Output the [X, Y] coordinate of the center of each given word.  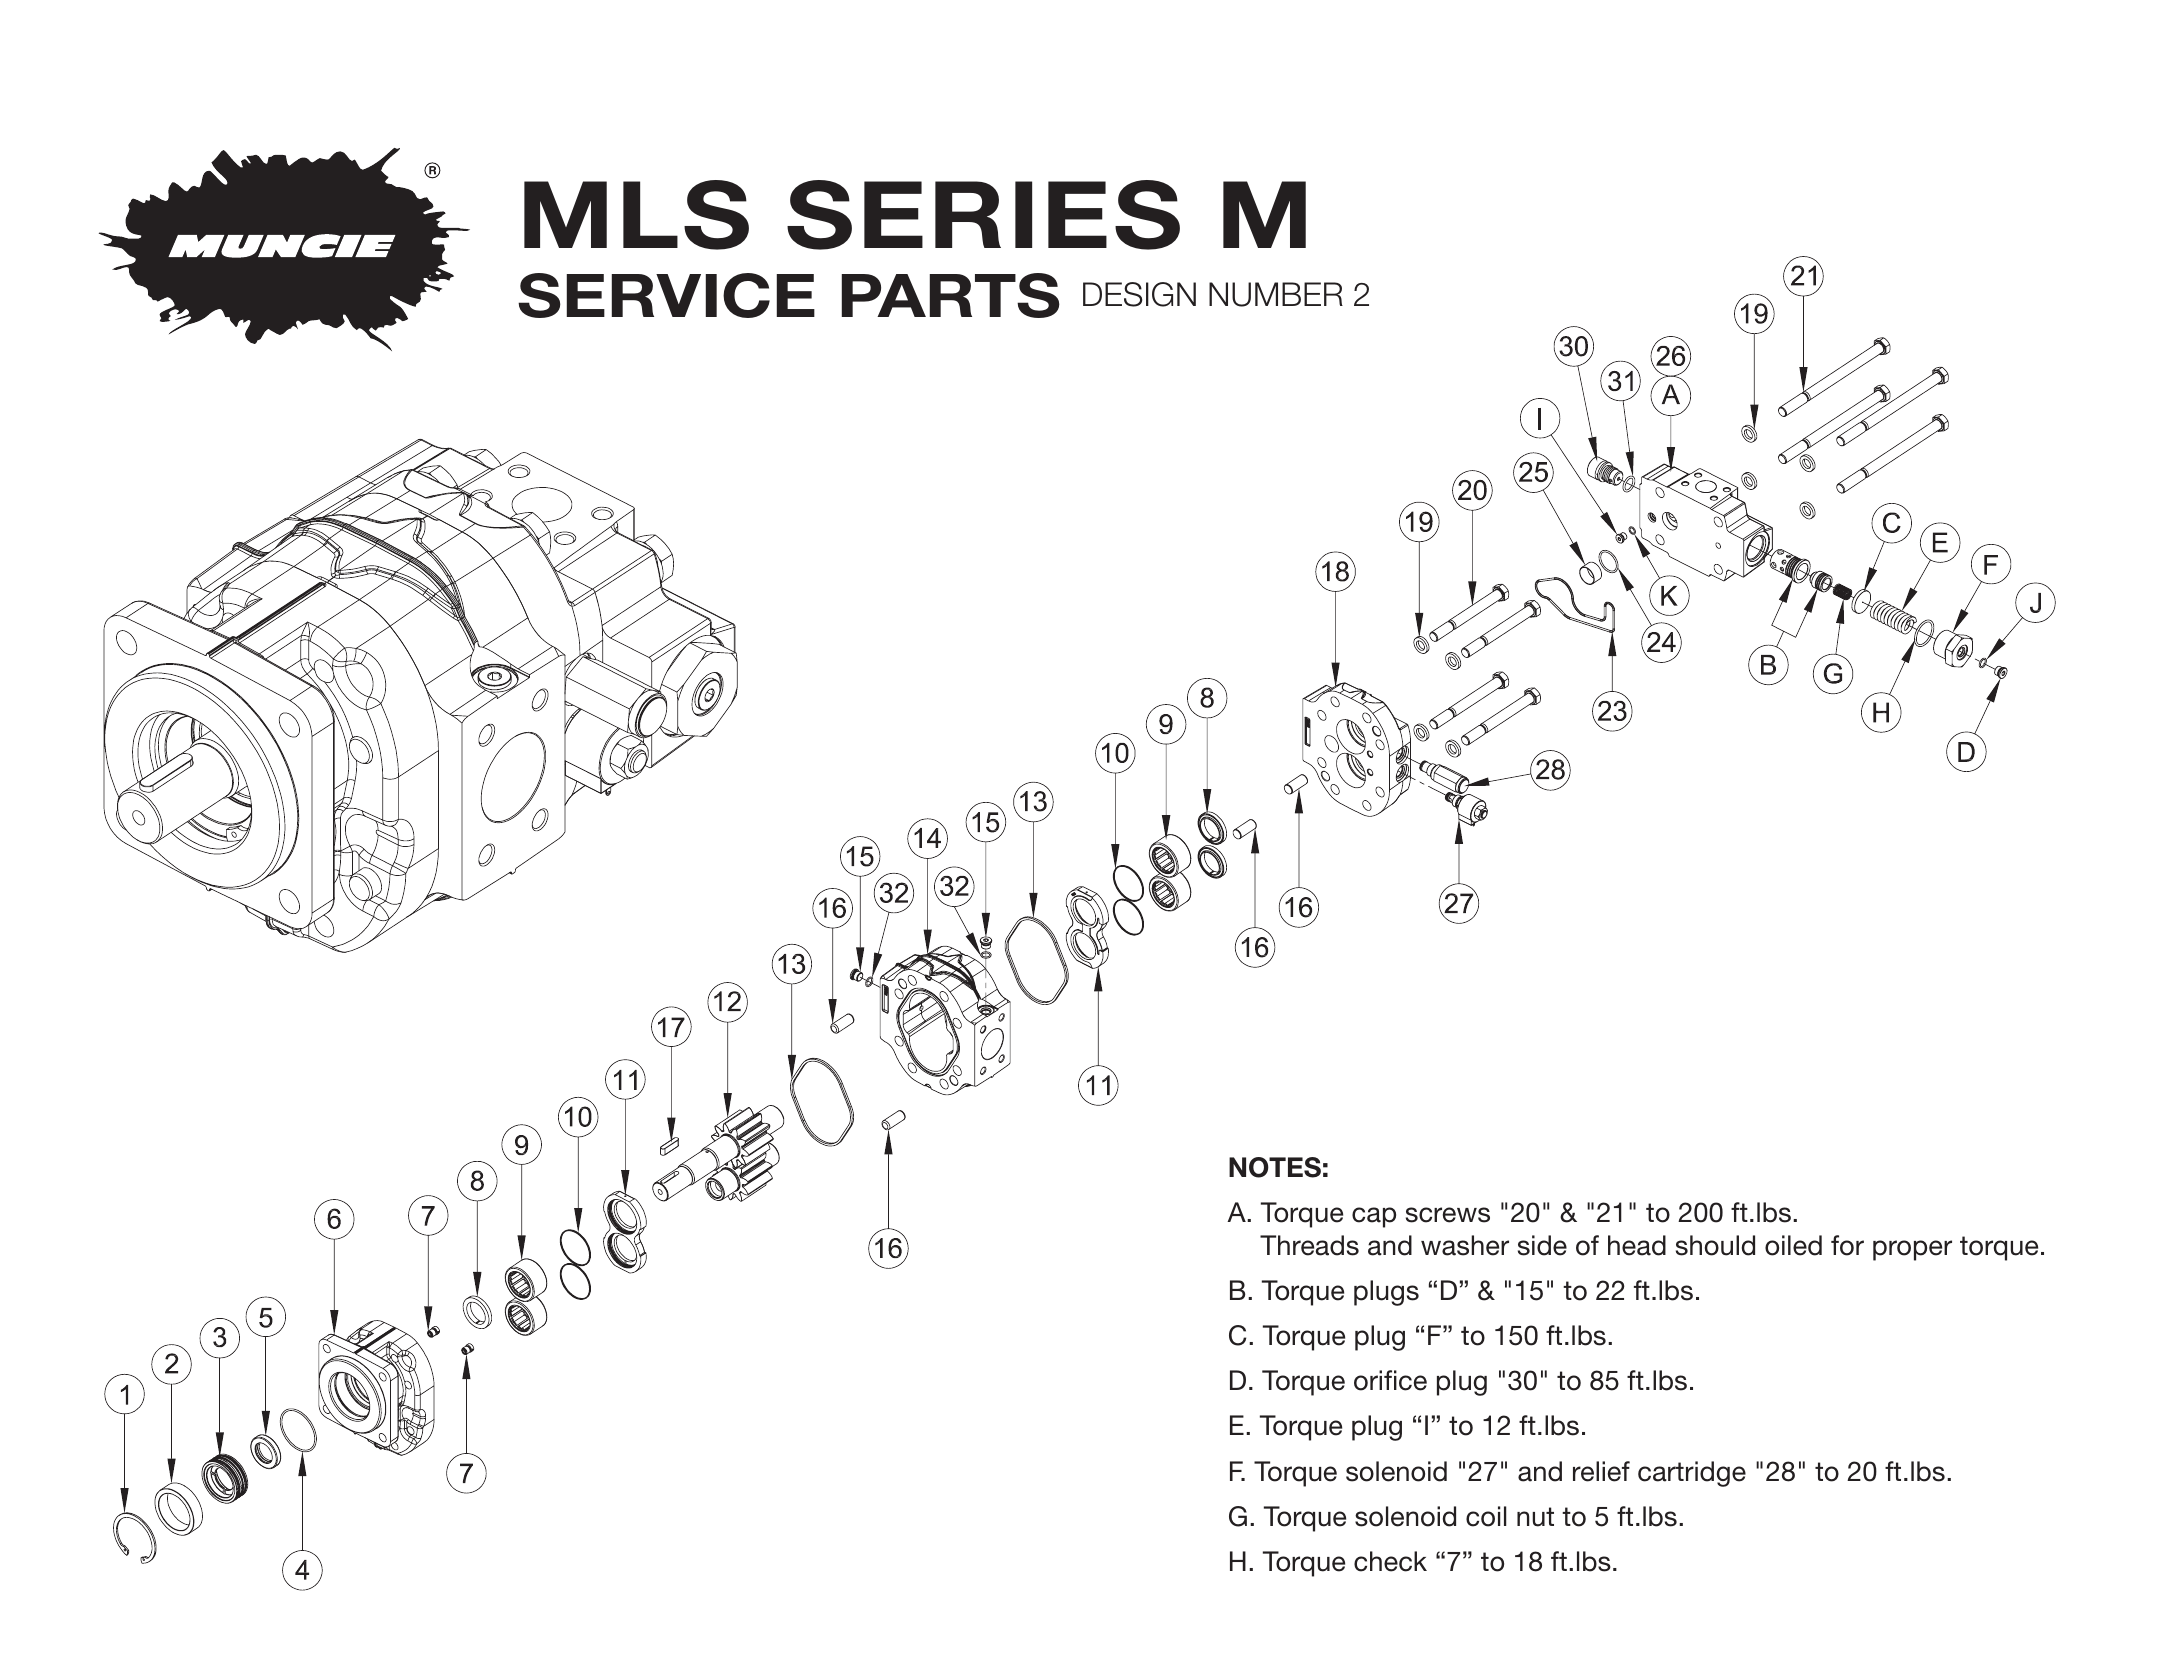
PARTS [951, 295]
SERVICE [666, 295]
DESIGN [1139, 294]
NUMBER [1276, 294]
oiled [1793, 1245]
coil [1486, 1516]
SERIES [983, 215]
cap [1374, 1217]
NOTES [1275, 1167]
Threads [1309, 1245]
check [1390, 1561]
